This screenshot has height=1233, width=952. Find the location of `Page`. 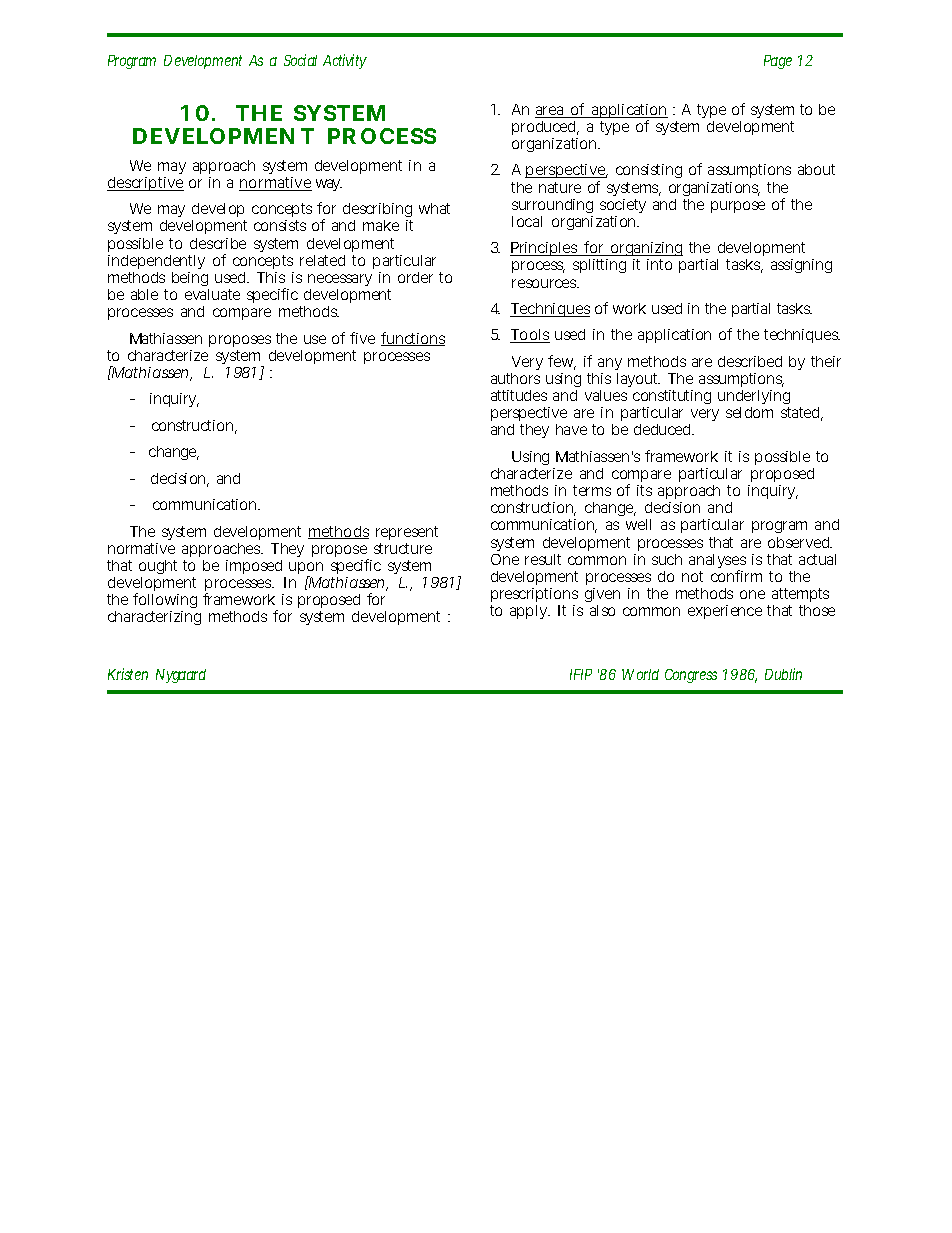

Page is located at coordinates (778, 62).
